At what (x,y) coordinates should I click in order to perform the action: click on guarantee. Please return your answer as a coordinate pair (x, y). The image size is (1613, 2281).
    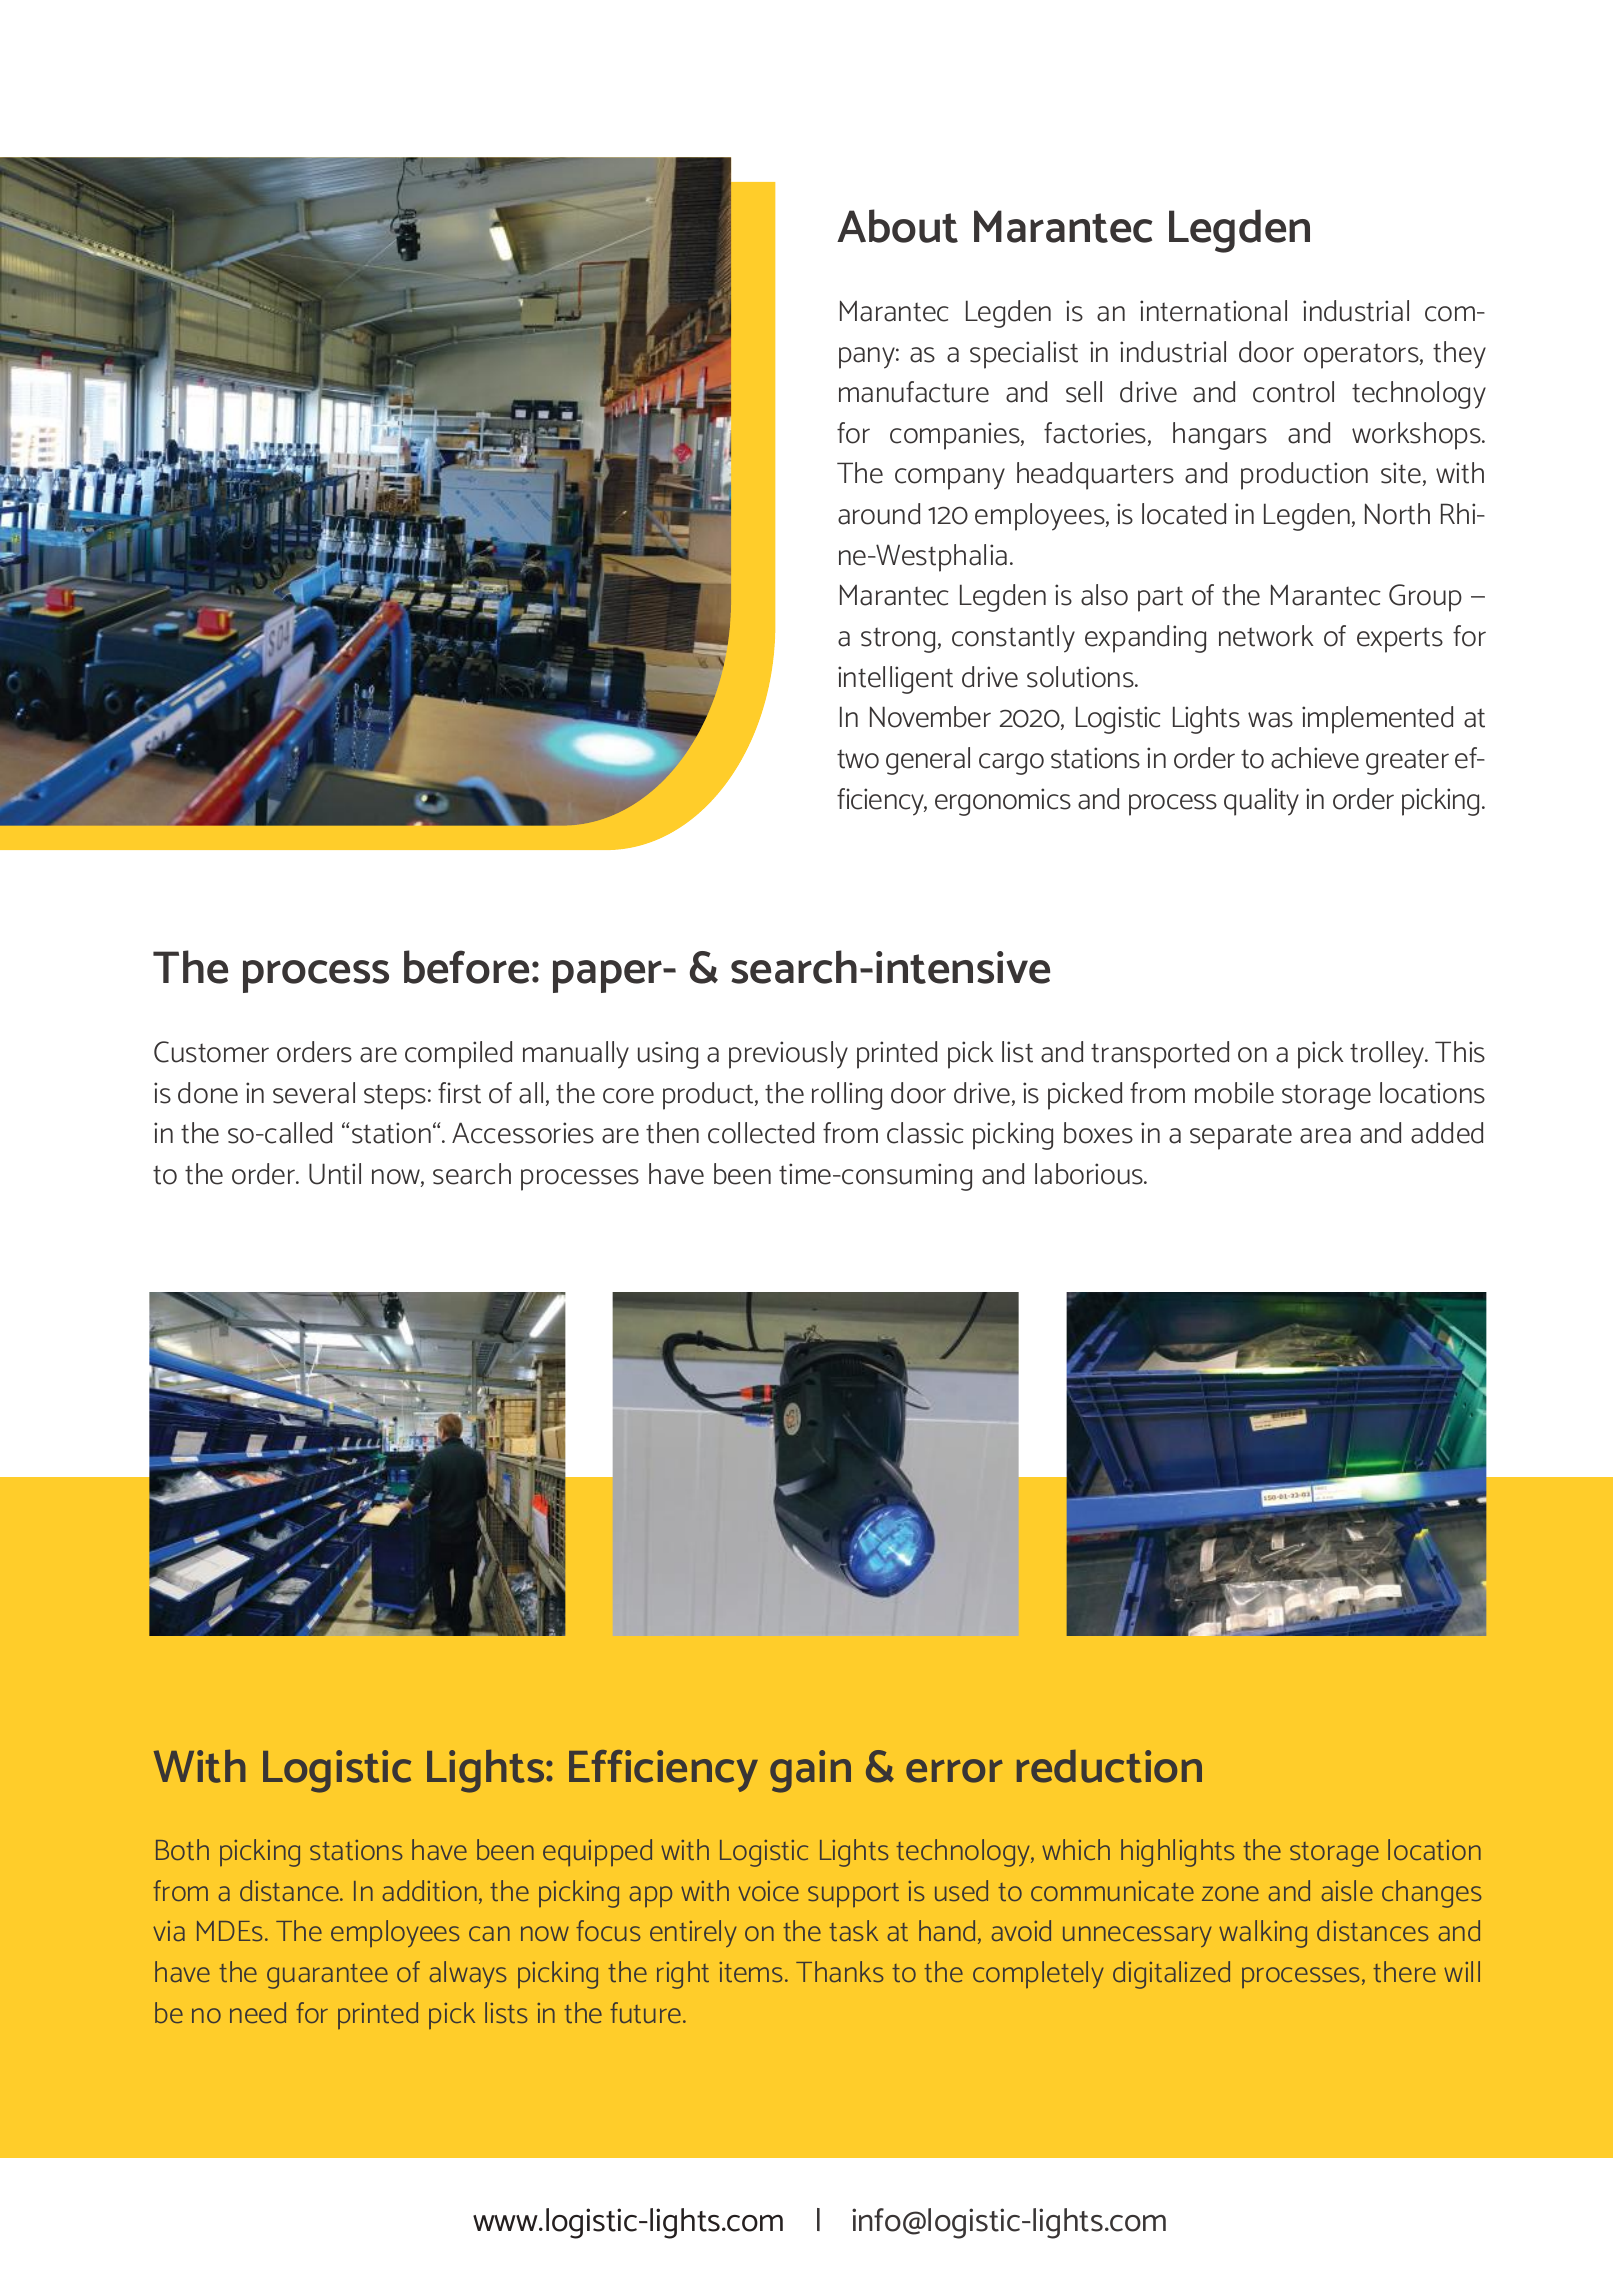
    Looking at the image, I should click on (327, 1976).
